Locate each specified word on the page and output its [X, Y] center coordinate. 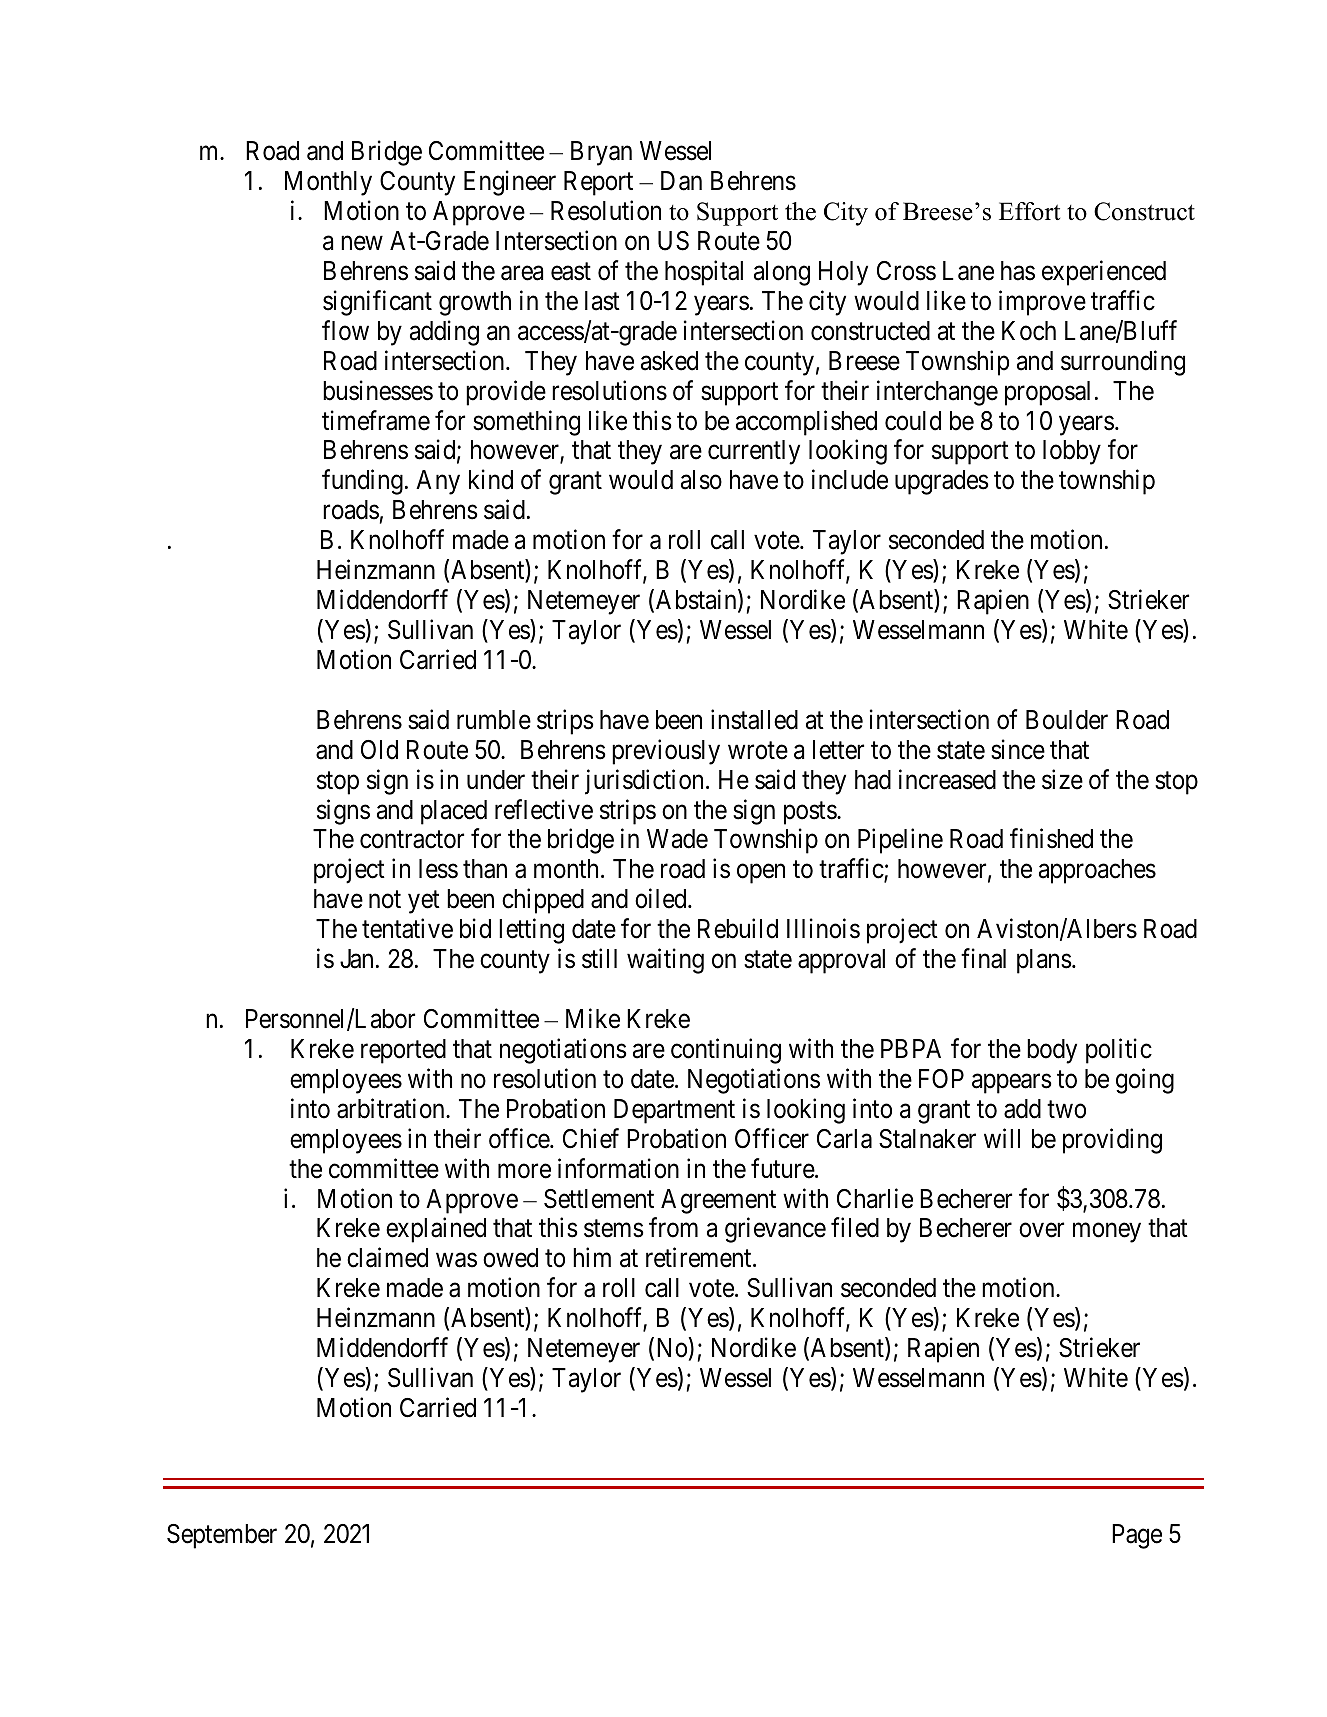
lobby [1072, 452]
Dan [681, 181]
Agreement [718, 1201]
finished [1051, 839]
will [1002, 1138]
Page [1137, 1536]
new [362, 243]
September [222, 1536]
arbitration [392, 1108]
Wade [677, 839]
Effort [1029, 211]
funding [362, 482]
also [701, 480]
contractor [412, 840]
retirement [700, 1258]
